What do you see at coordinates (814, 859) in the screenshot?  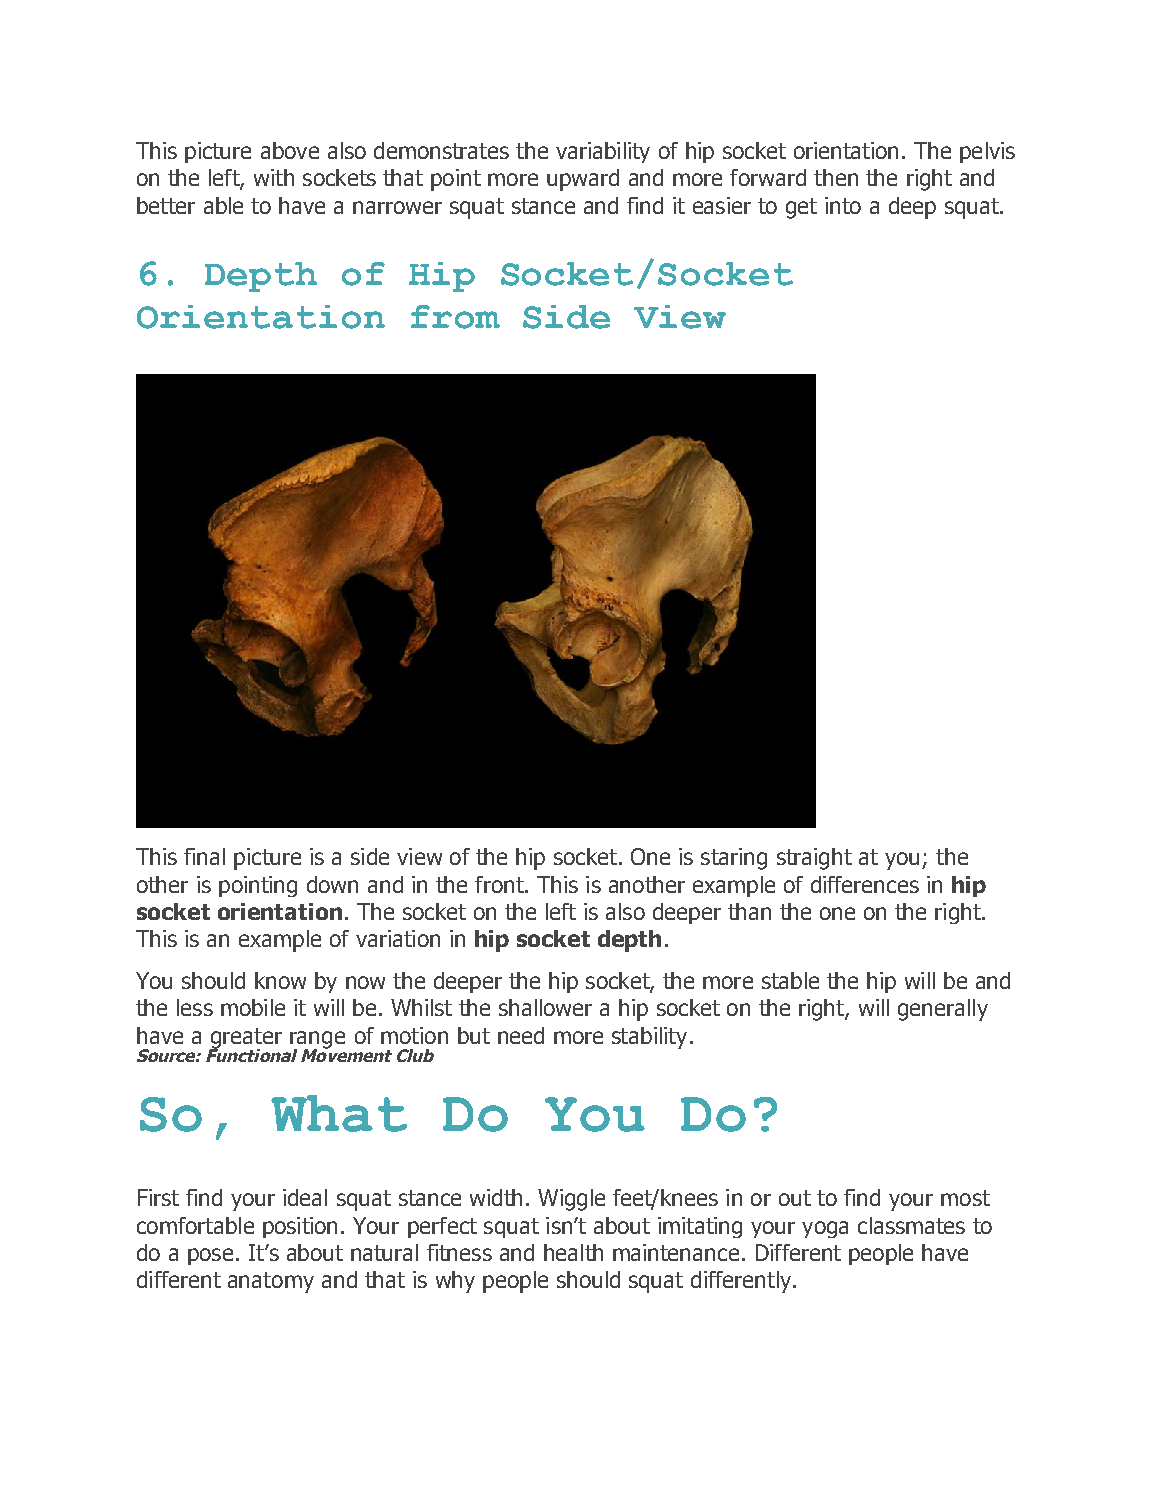 I see `straight` at bounding box center [814, 859].
